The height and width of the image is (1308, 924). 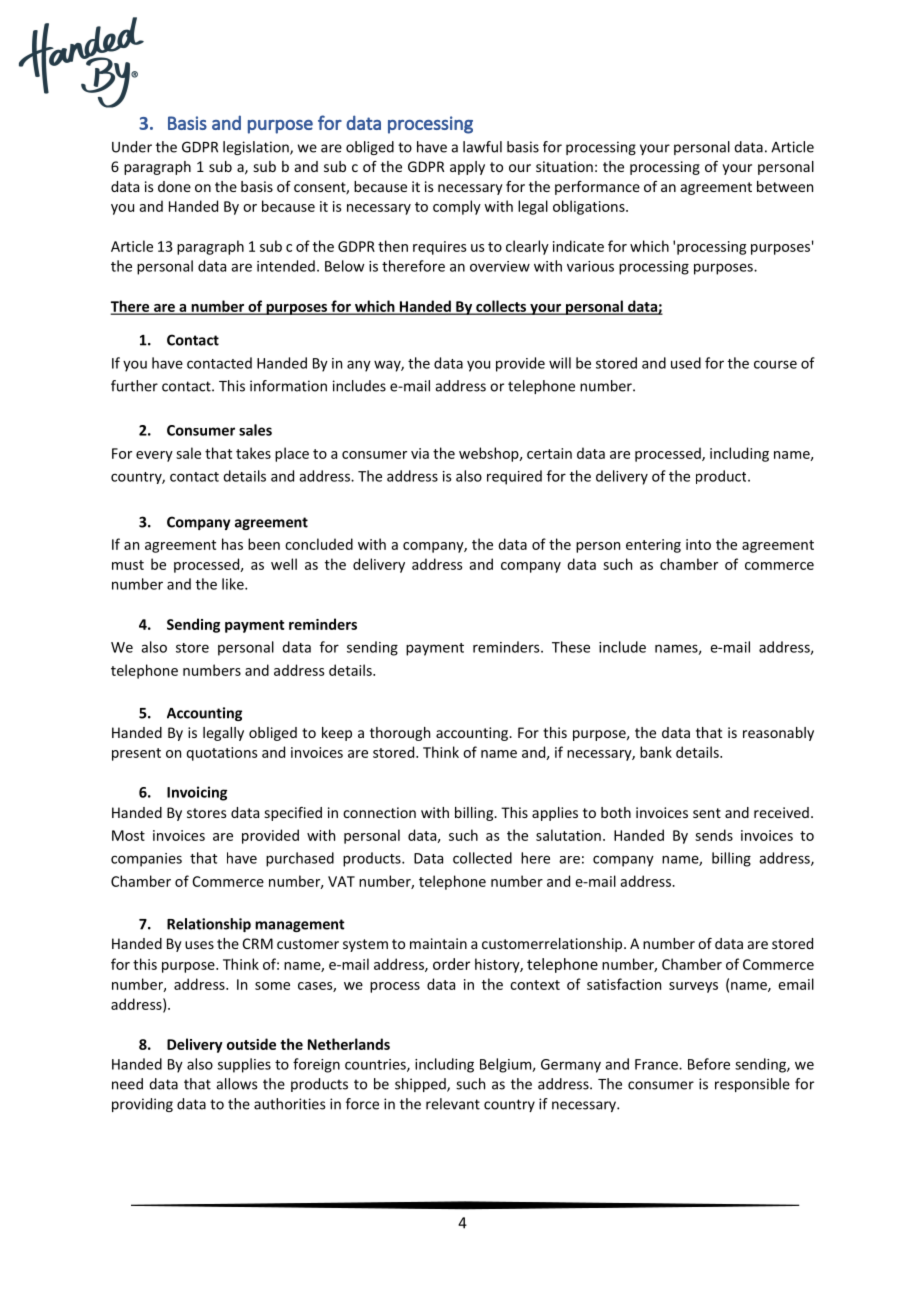 What do you see at coordinates (236, 1084) in the image?
I see `allows` at bounding box center [236, 1084].
